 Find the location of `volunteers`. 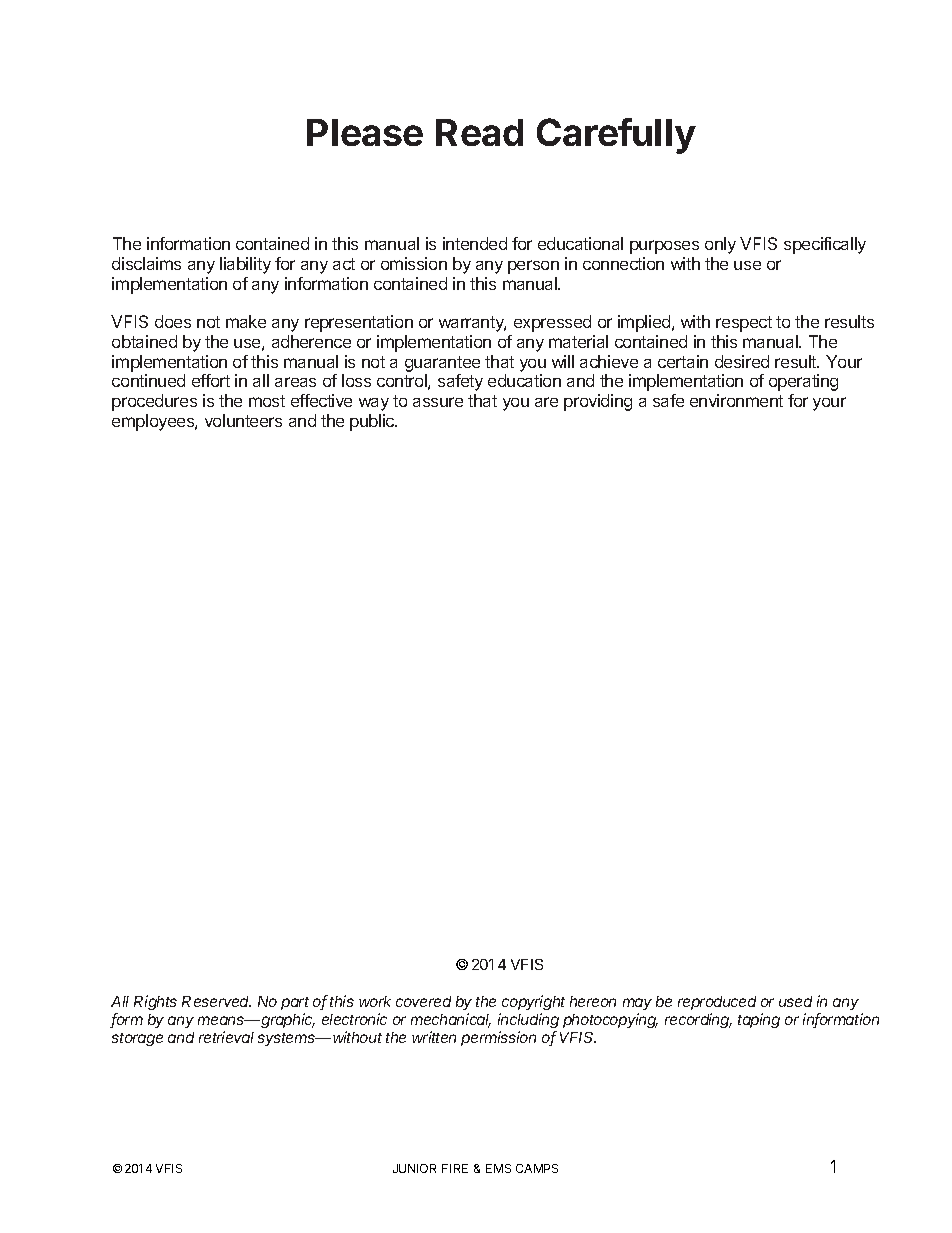

volunteers is located at coordinates (243, 420).
